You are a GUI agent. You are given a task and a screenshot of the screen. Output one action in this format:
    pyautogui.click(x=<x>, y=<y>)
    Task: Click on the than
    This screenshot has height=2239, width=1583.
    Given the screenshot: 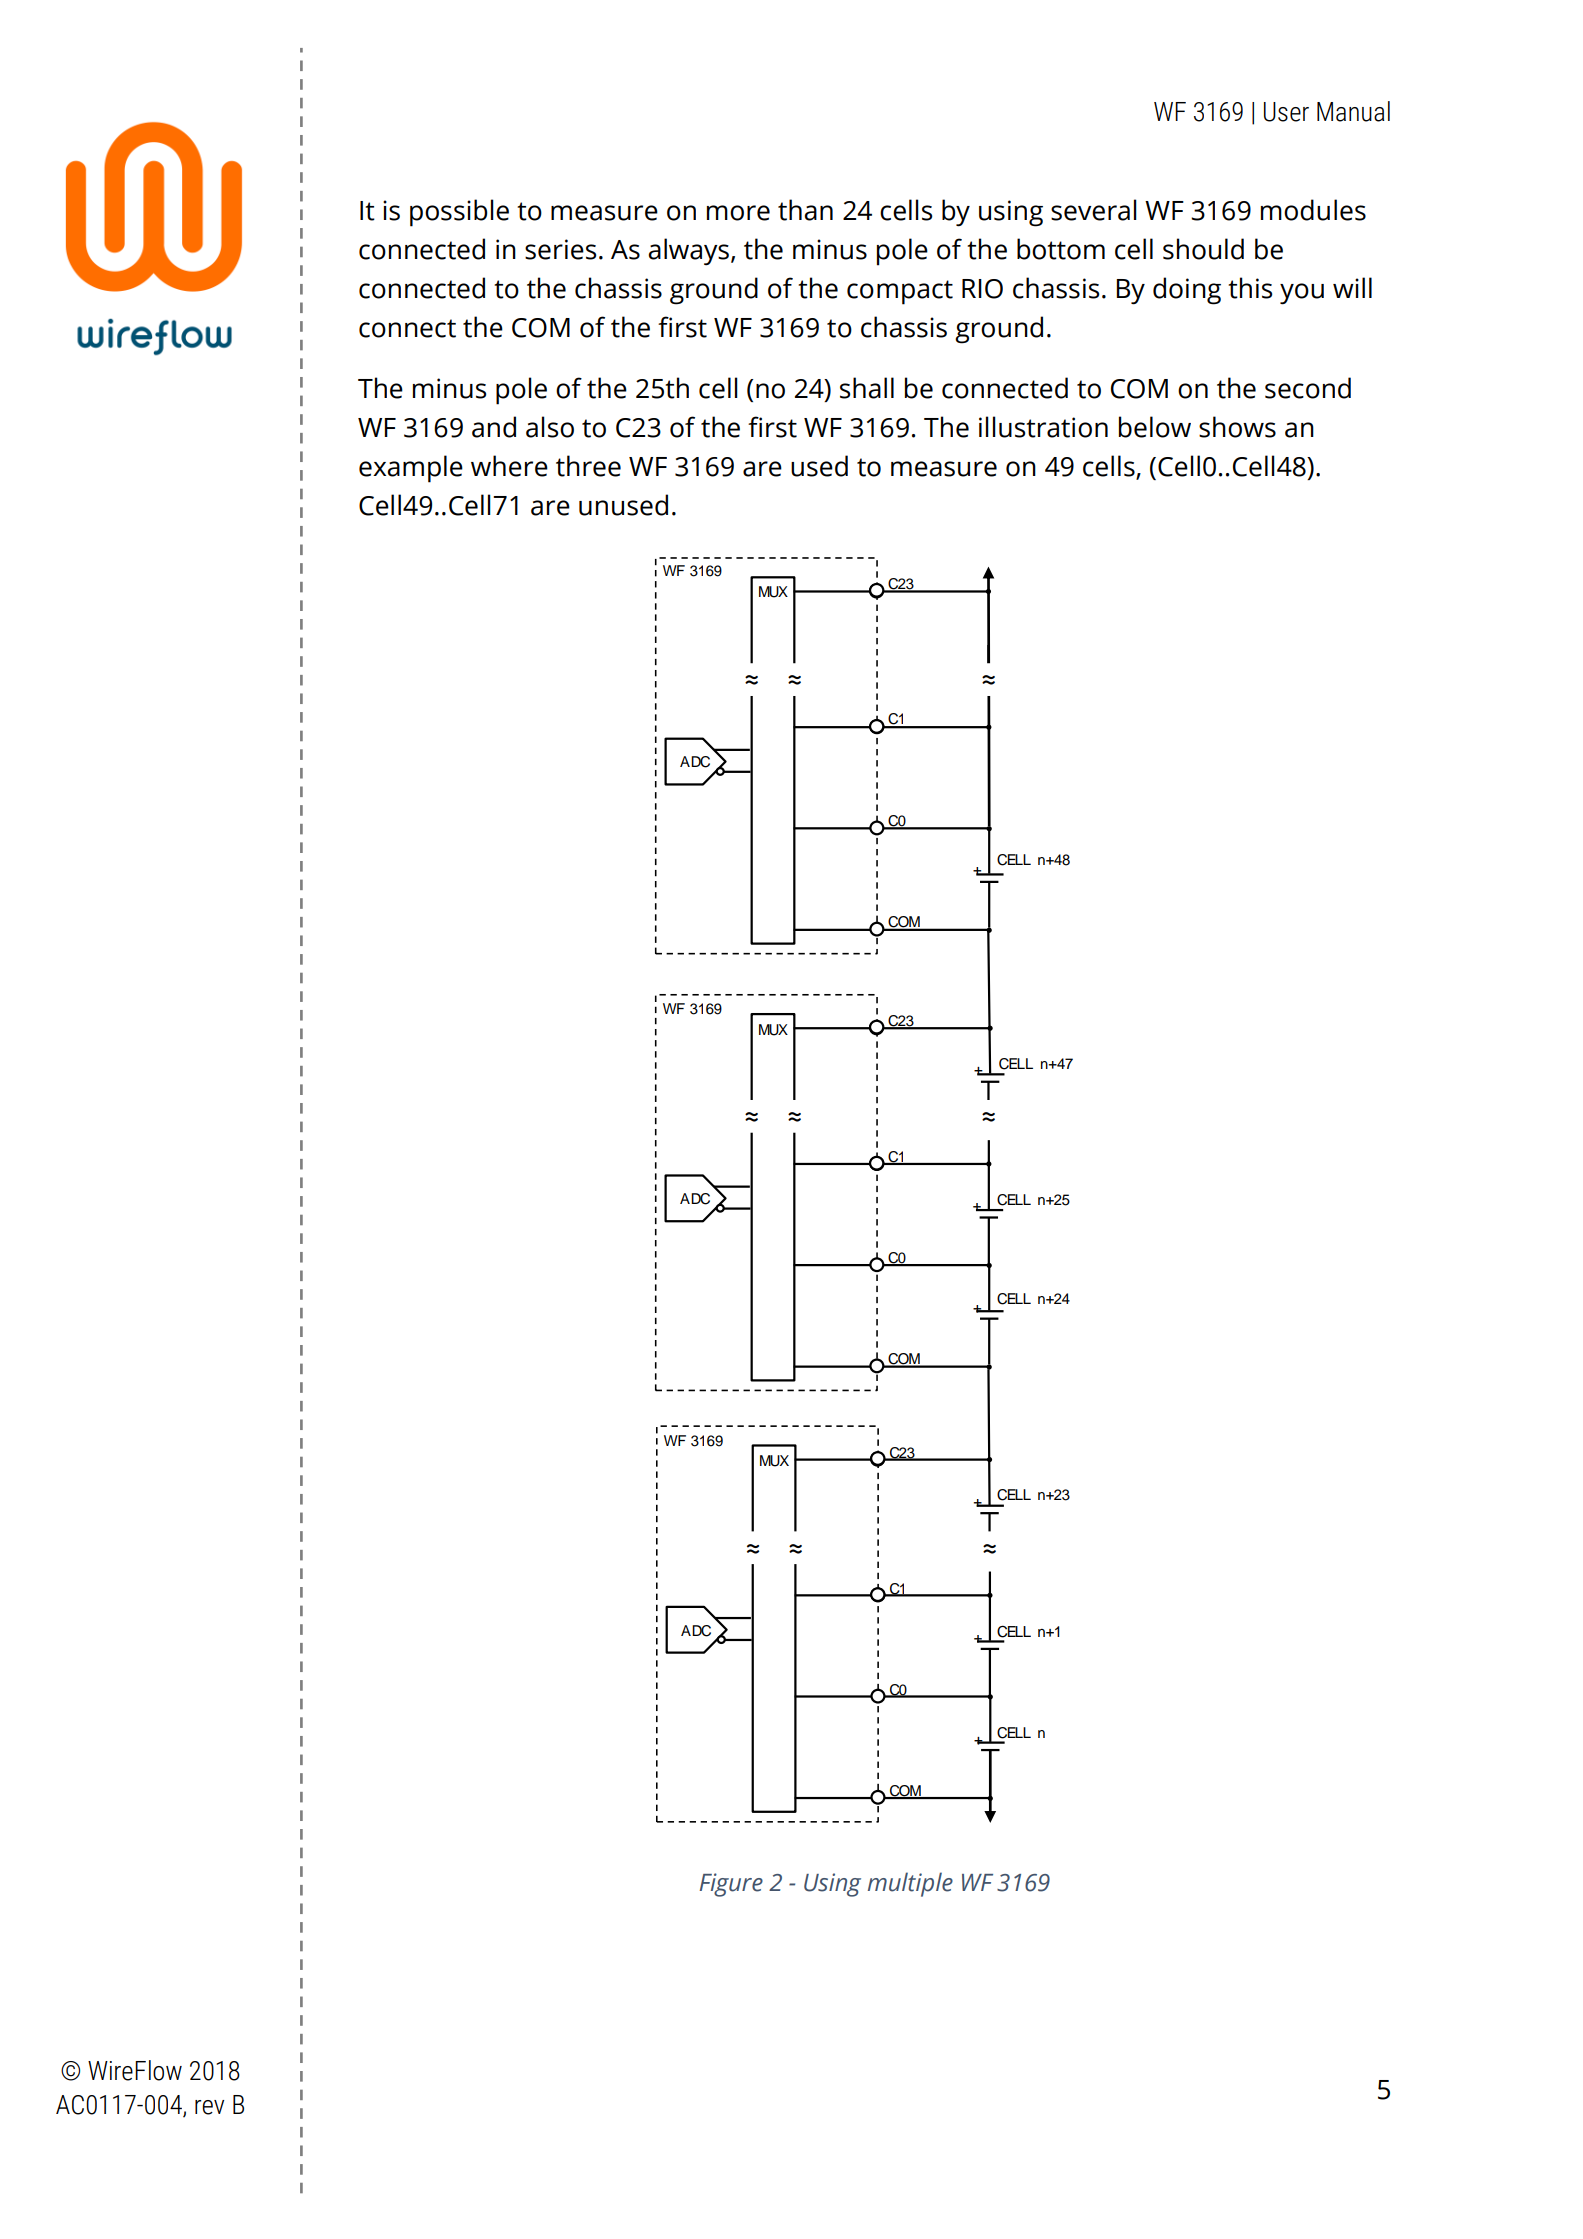 What is the action you would take?
    pyautogui.click(x=805, y=210)
